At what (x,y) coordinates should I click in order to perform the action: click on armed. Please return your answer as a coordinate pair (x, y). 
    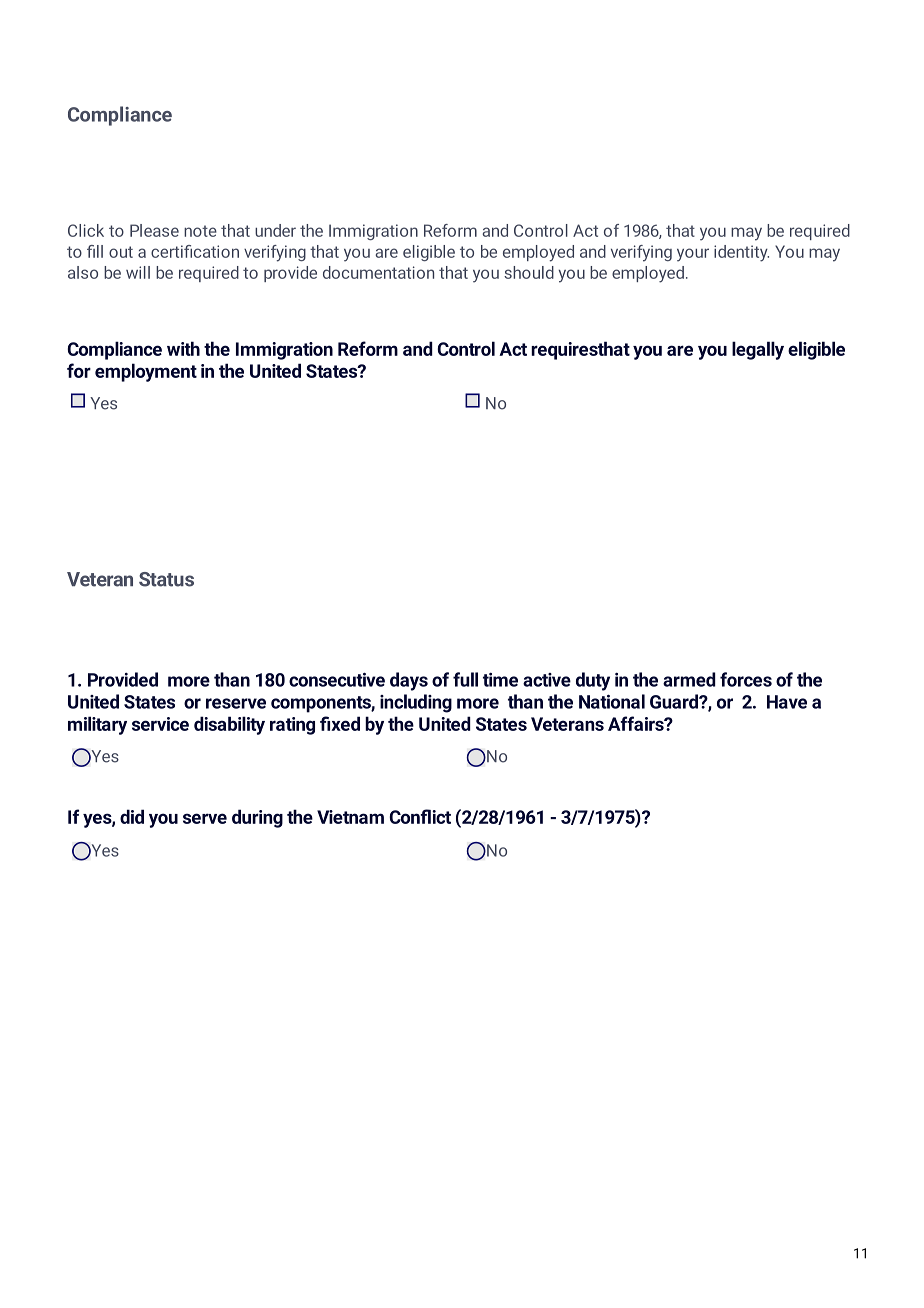
    Looking at the image, I should click on (689, 679).
